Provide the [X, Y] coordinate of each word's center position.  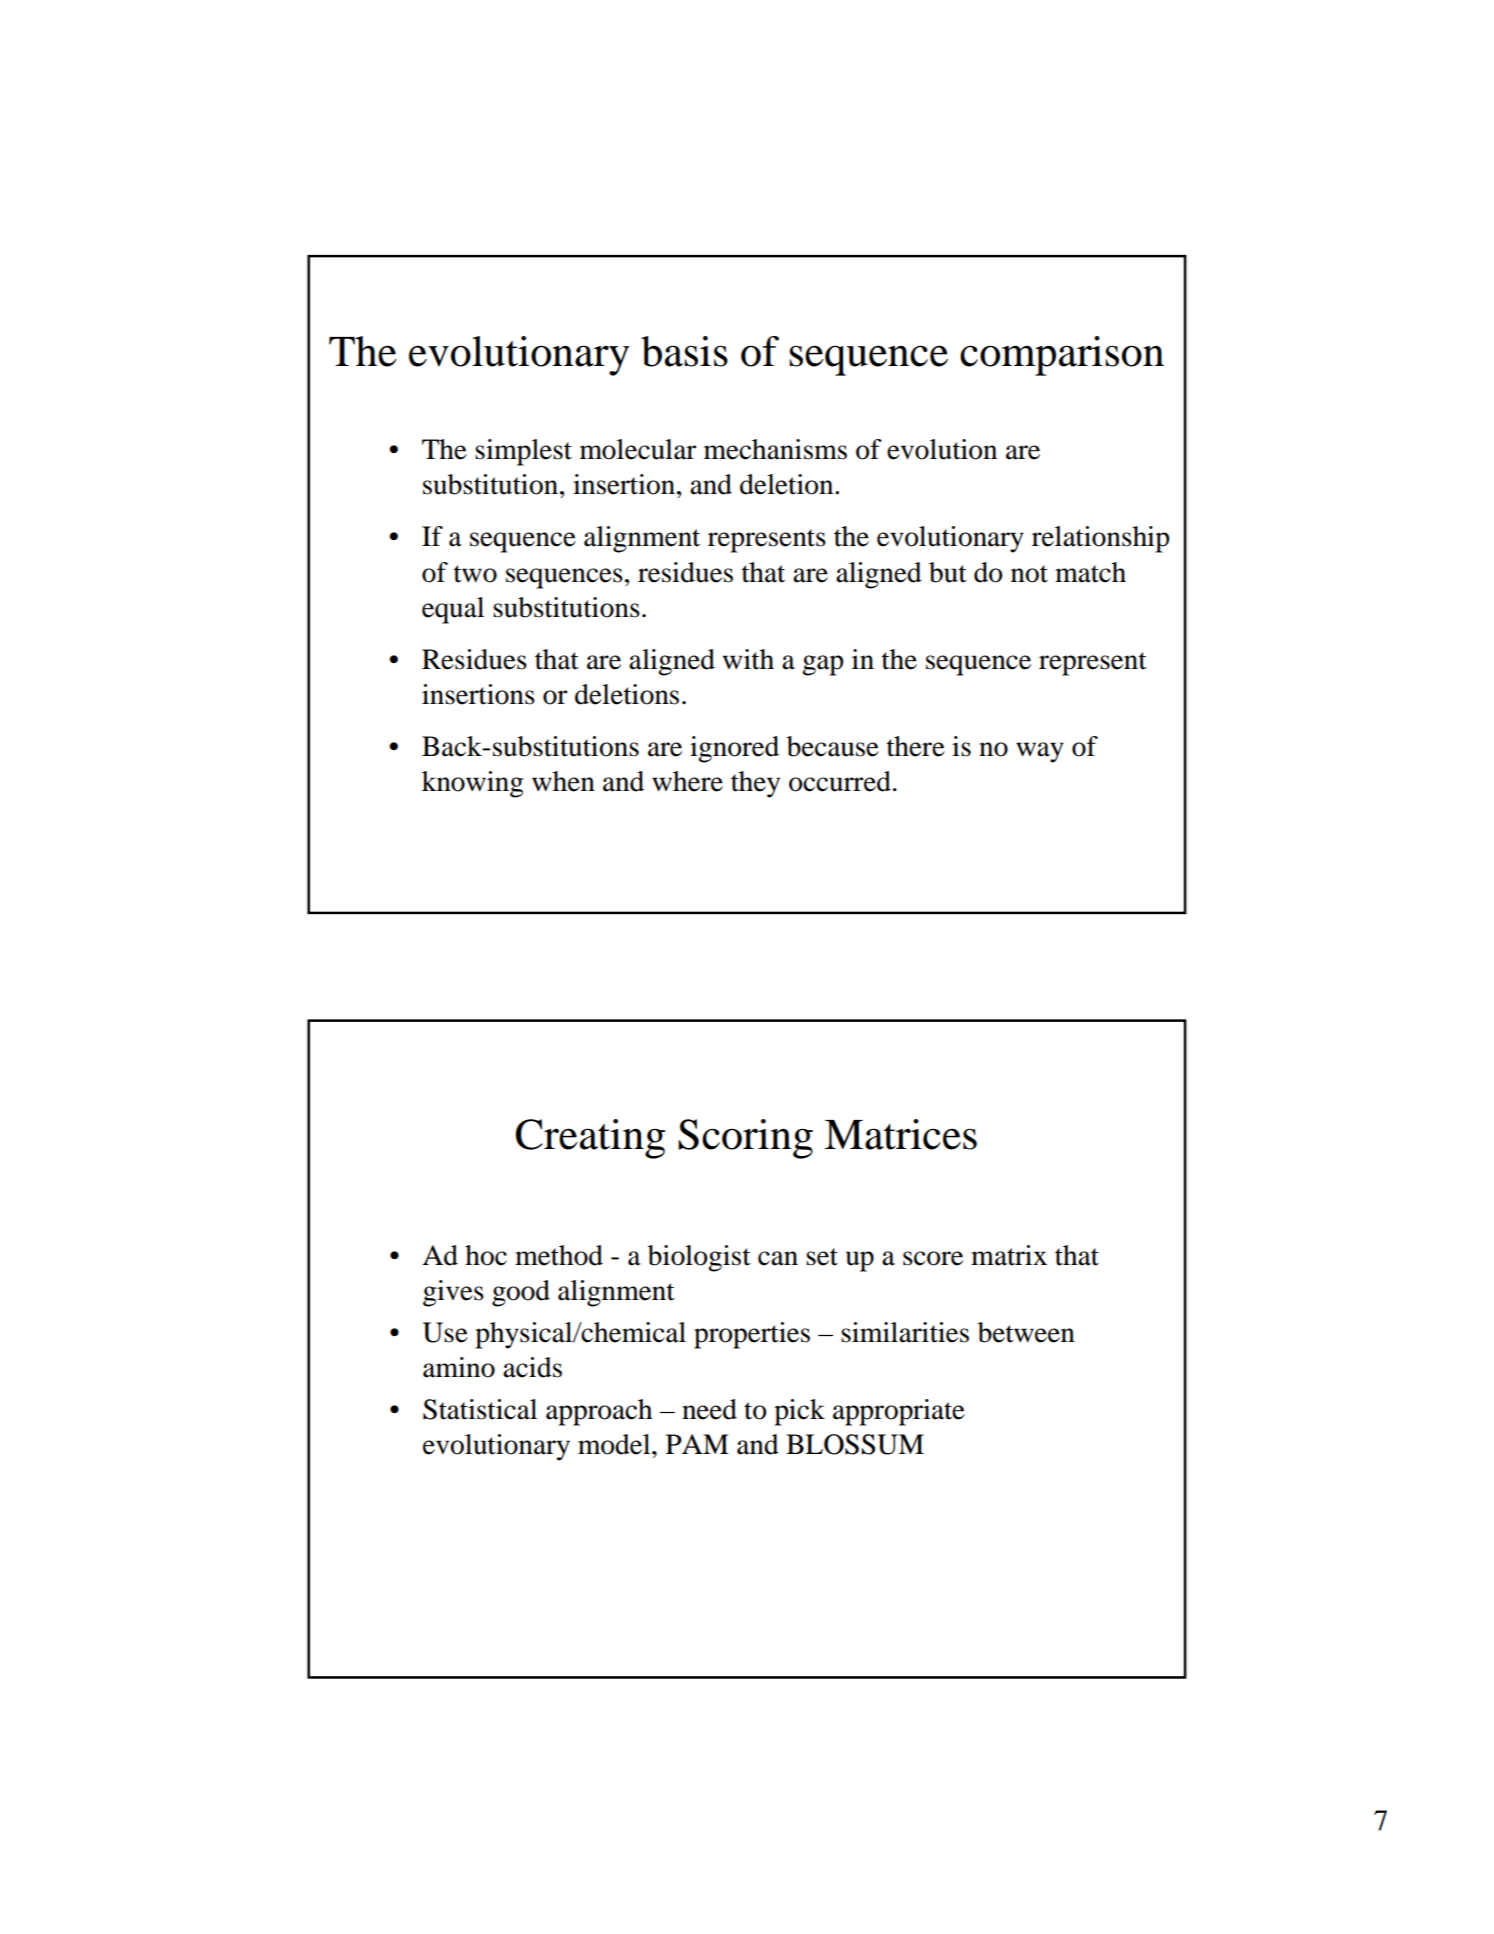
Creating [590, 1139]
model [615, 1444]
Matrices [901, 1134]
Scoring [745, 1139]
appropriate [899, 1412]
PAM [697, 1444]
